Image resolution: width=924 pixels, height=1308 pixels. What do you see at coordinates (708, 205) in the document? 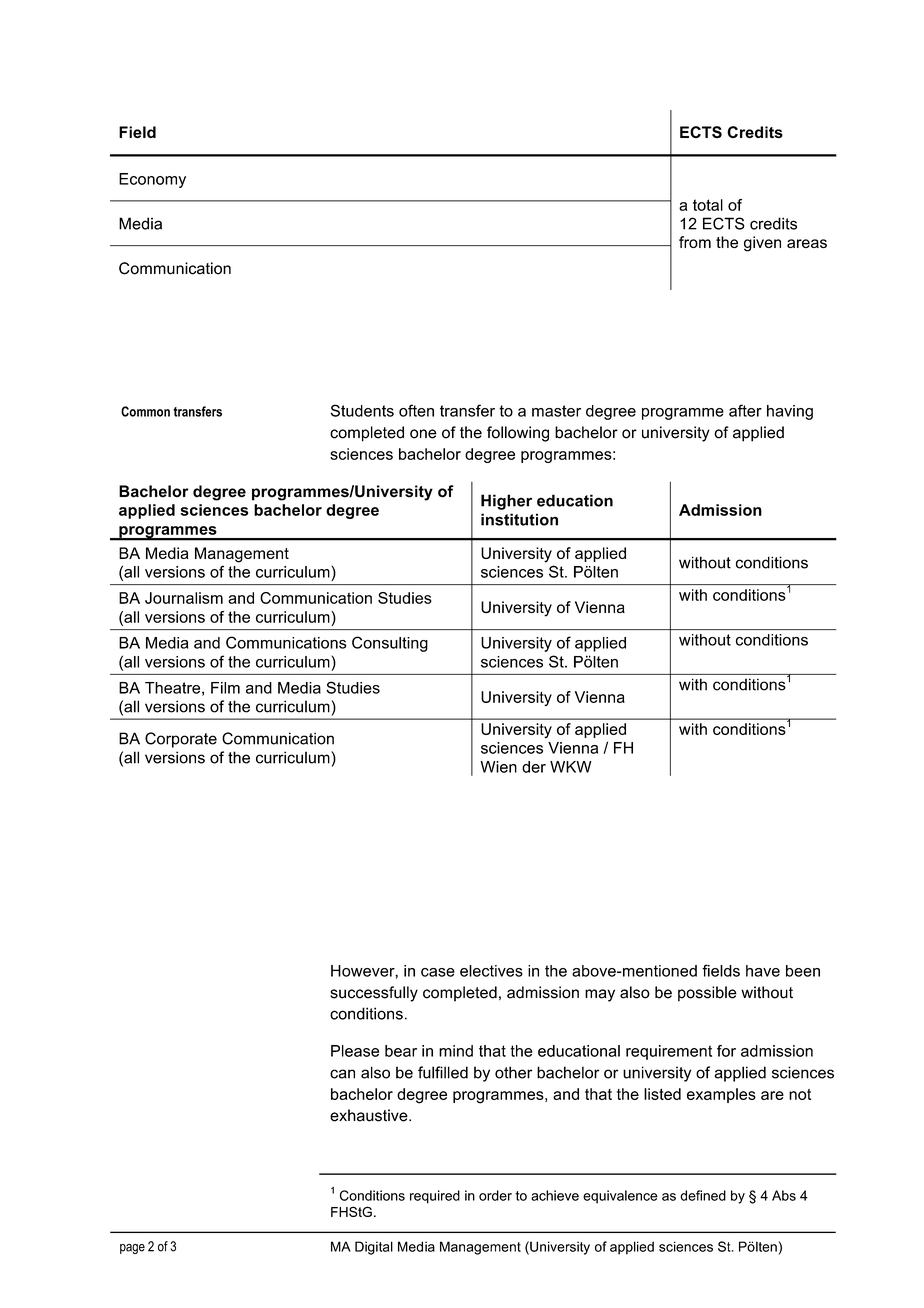
I see `total` at bounding box center [708, 205].
